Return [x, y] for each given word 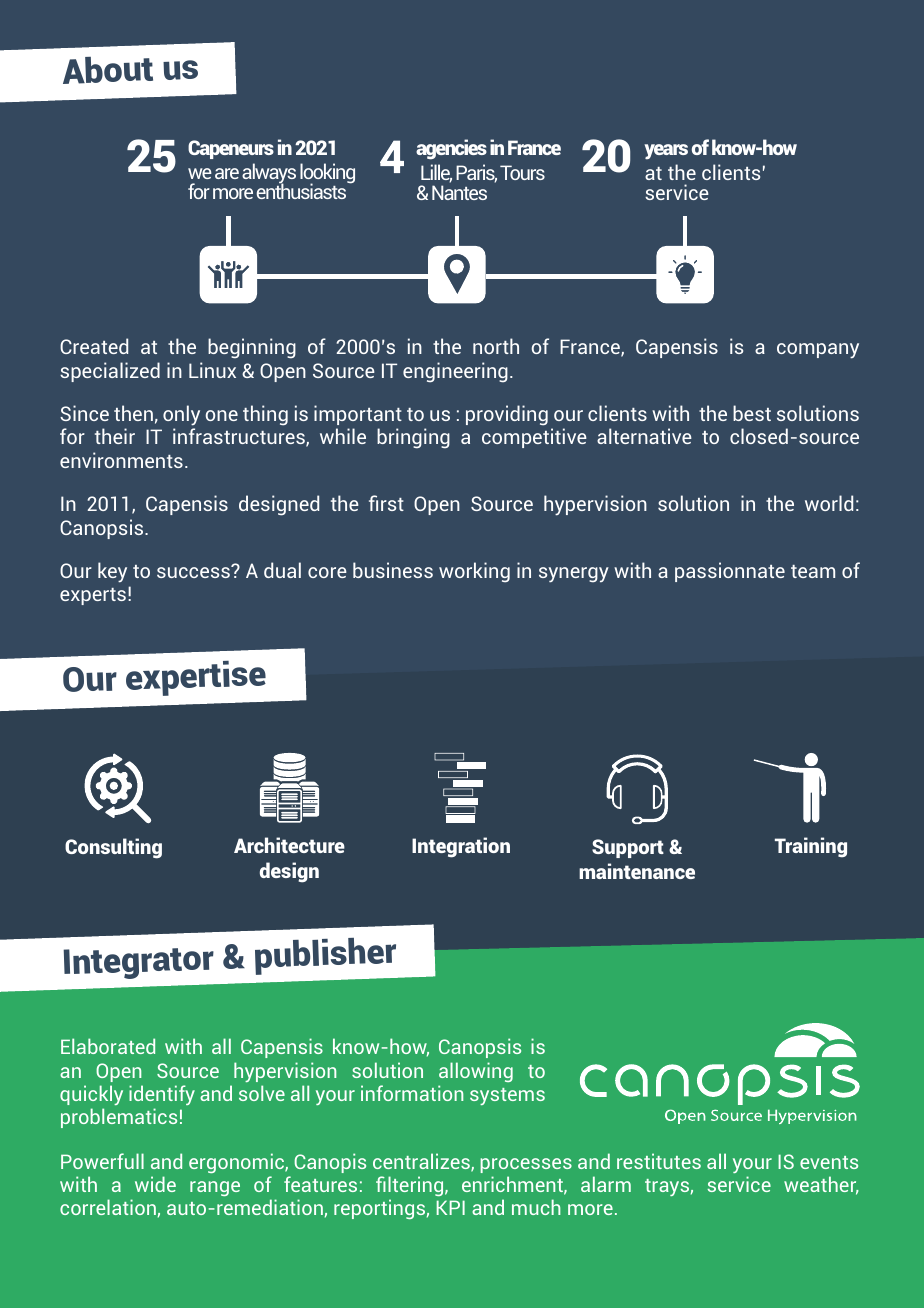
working [474, 572]
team [813, 571]
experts [93, 596]
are [227, 173]
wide [155, 1184]
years [666, 152]
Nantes [459, 192]
